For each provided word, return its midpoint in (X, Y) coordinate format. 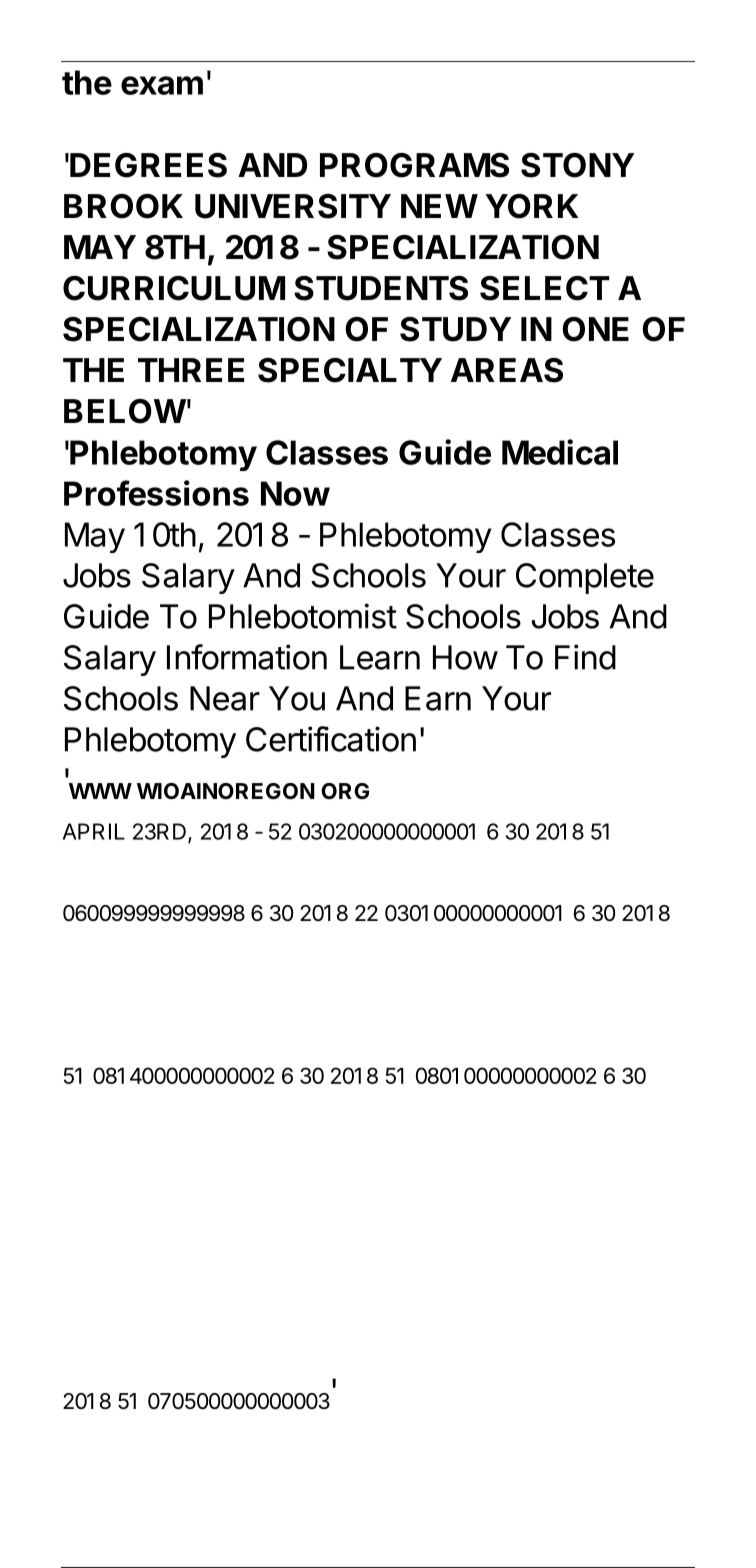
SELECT (544, 288)
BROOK (123, 206)
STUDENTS (381, 288)
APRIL (94, 831)
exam (162, 85)
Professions (156, 493)
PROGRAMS (414, 165)
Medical (560, 452)
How (465, 657)
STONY (577, 165)
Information (247, 657)
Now (295, 493)
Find (585, 657)
